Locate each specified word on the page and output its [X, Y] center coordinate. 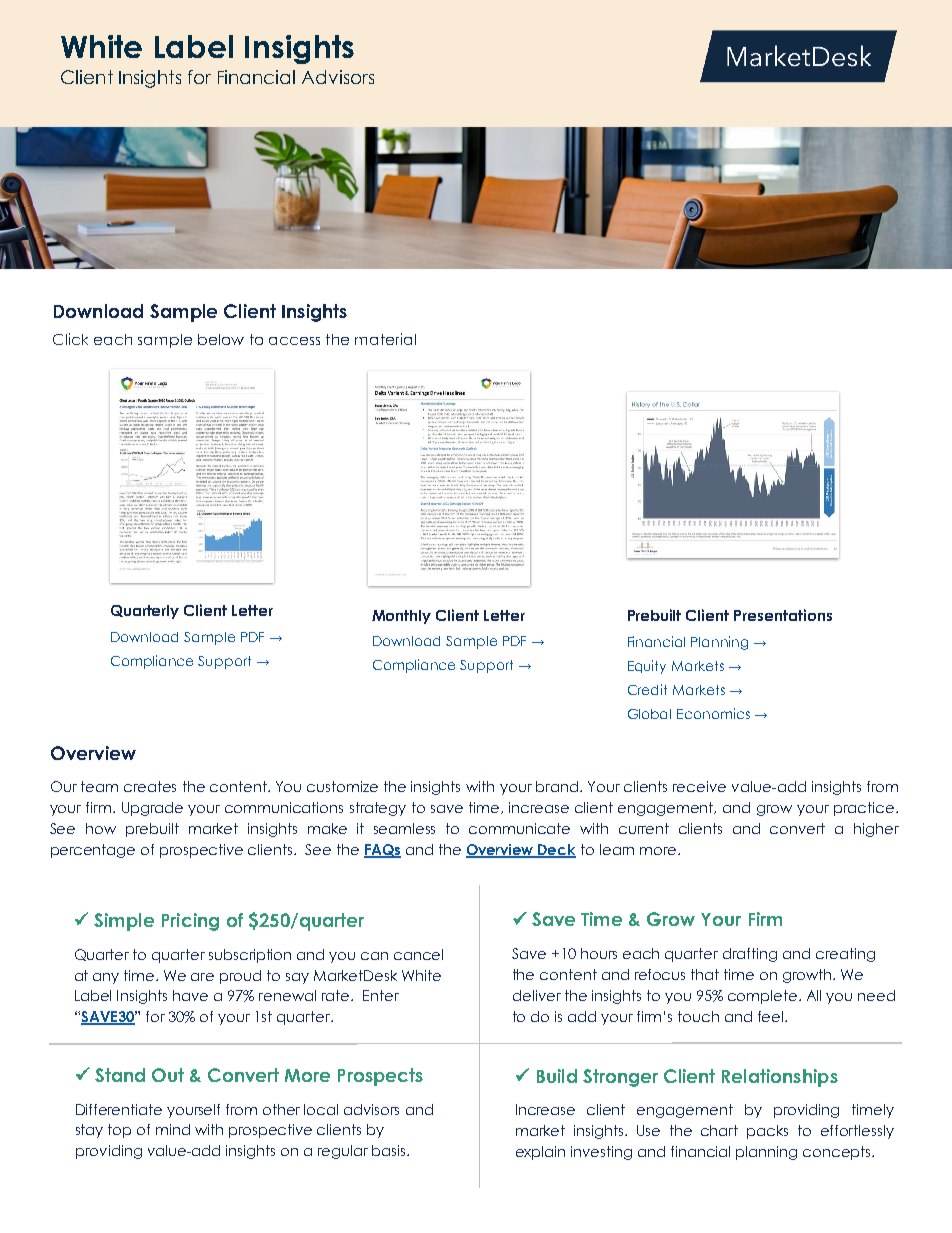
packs [767, 1132]
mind [173, 1129]
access [294, 341]
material [385, 339]
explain [540, 1153]
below [221, 339]
